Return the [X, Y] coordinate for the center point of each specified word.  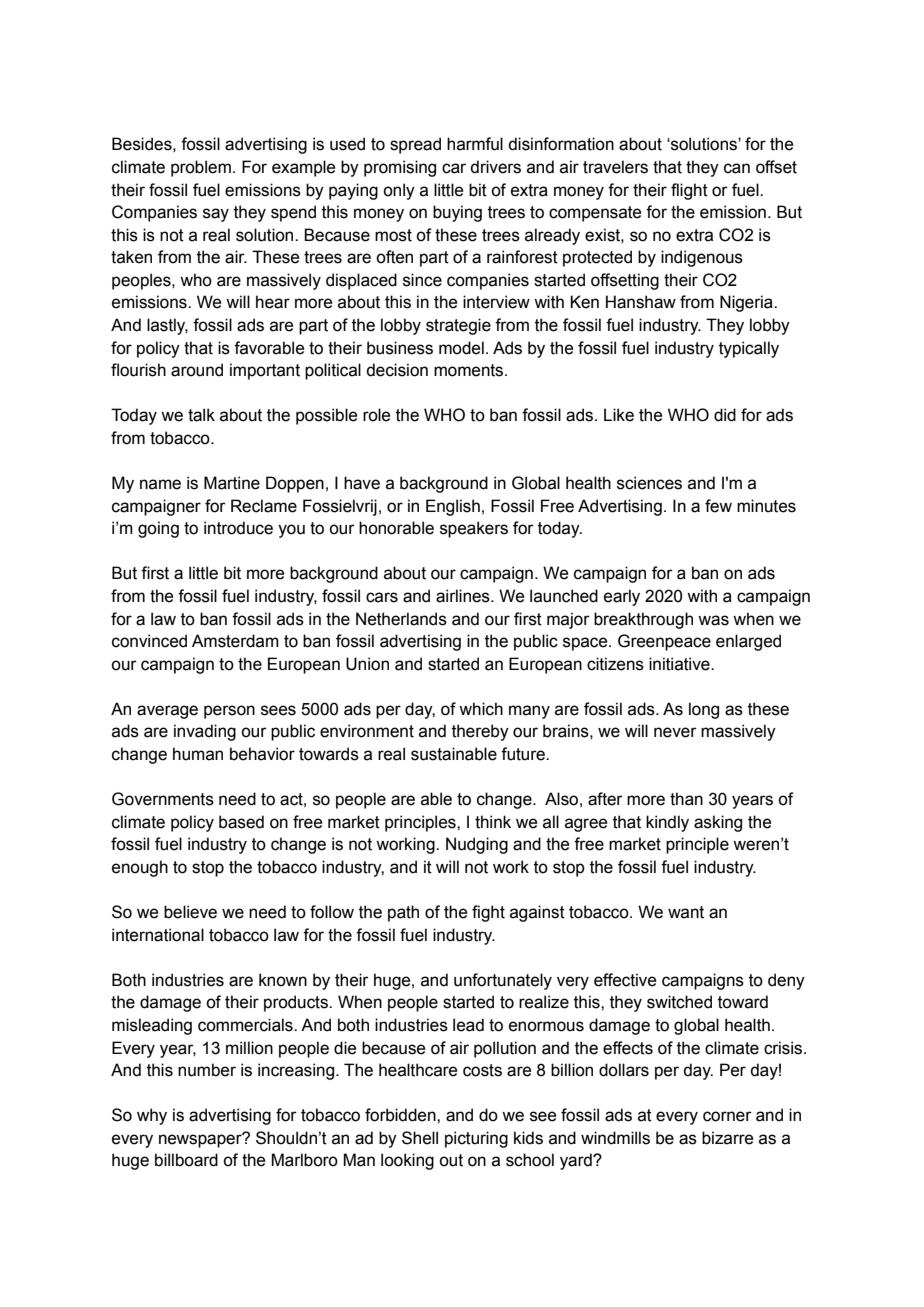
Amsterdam [235, 641]
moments [470, 370]
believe [190, 912]
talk [201, 415]
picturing [476, 1139]
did [725, 415]
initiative [680, 664]
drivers [495, 167]
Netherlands [401, 619]
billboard [186, 1160]
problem [201, 168]
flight [689, 191]
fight [488, 913]
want [686, 912]
